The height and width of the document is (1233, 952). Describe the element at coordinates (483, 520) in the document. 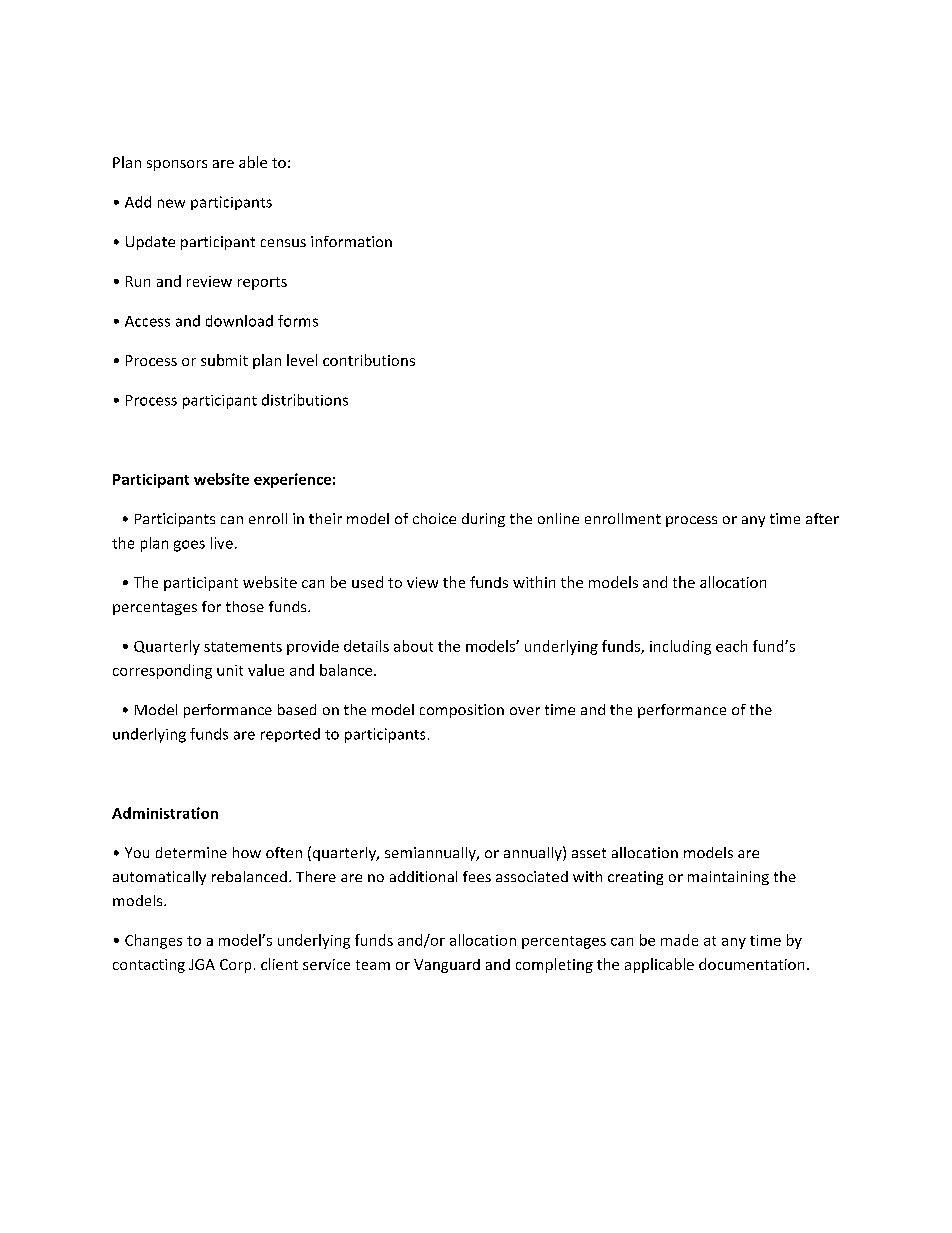

I see `during` at that location.
